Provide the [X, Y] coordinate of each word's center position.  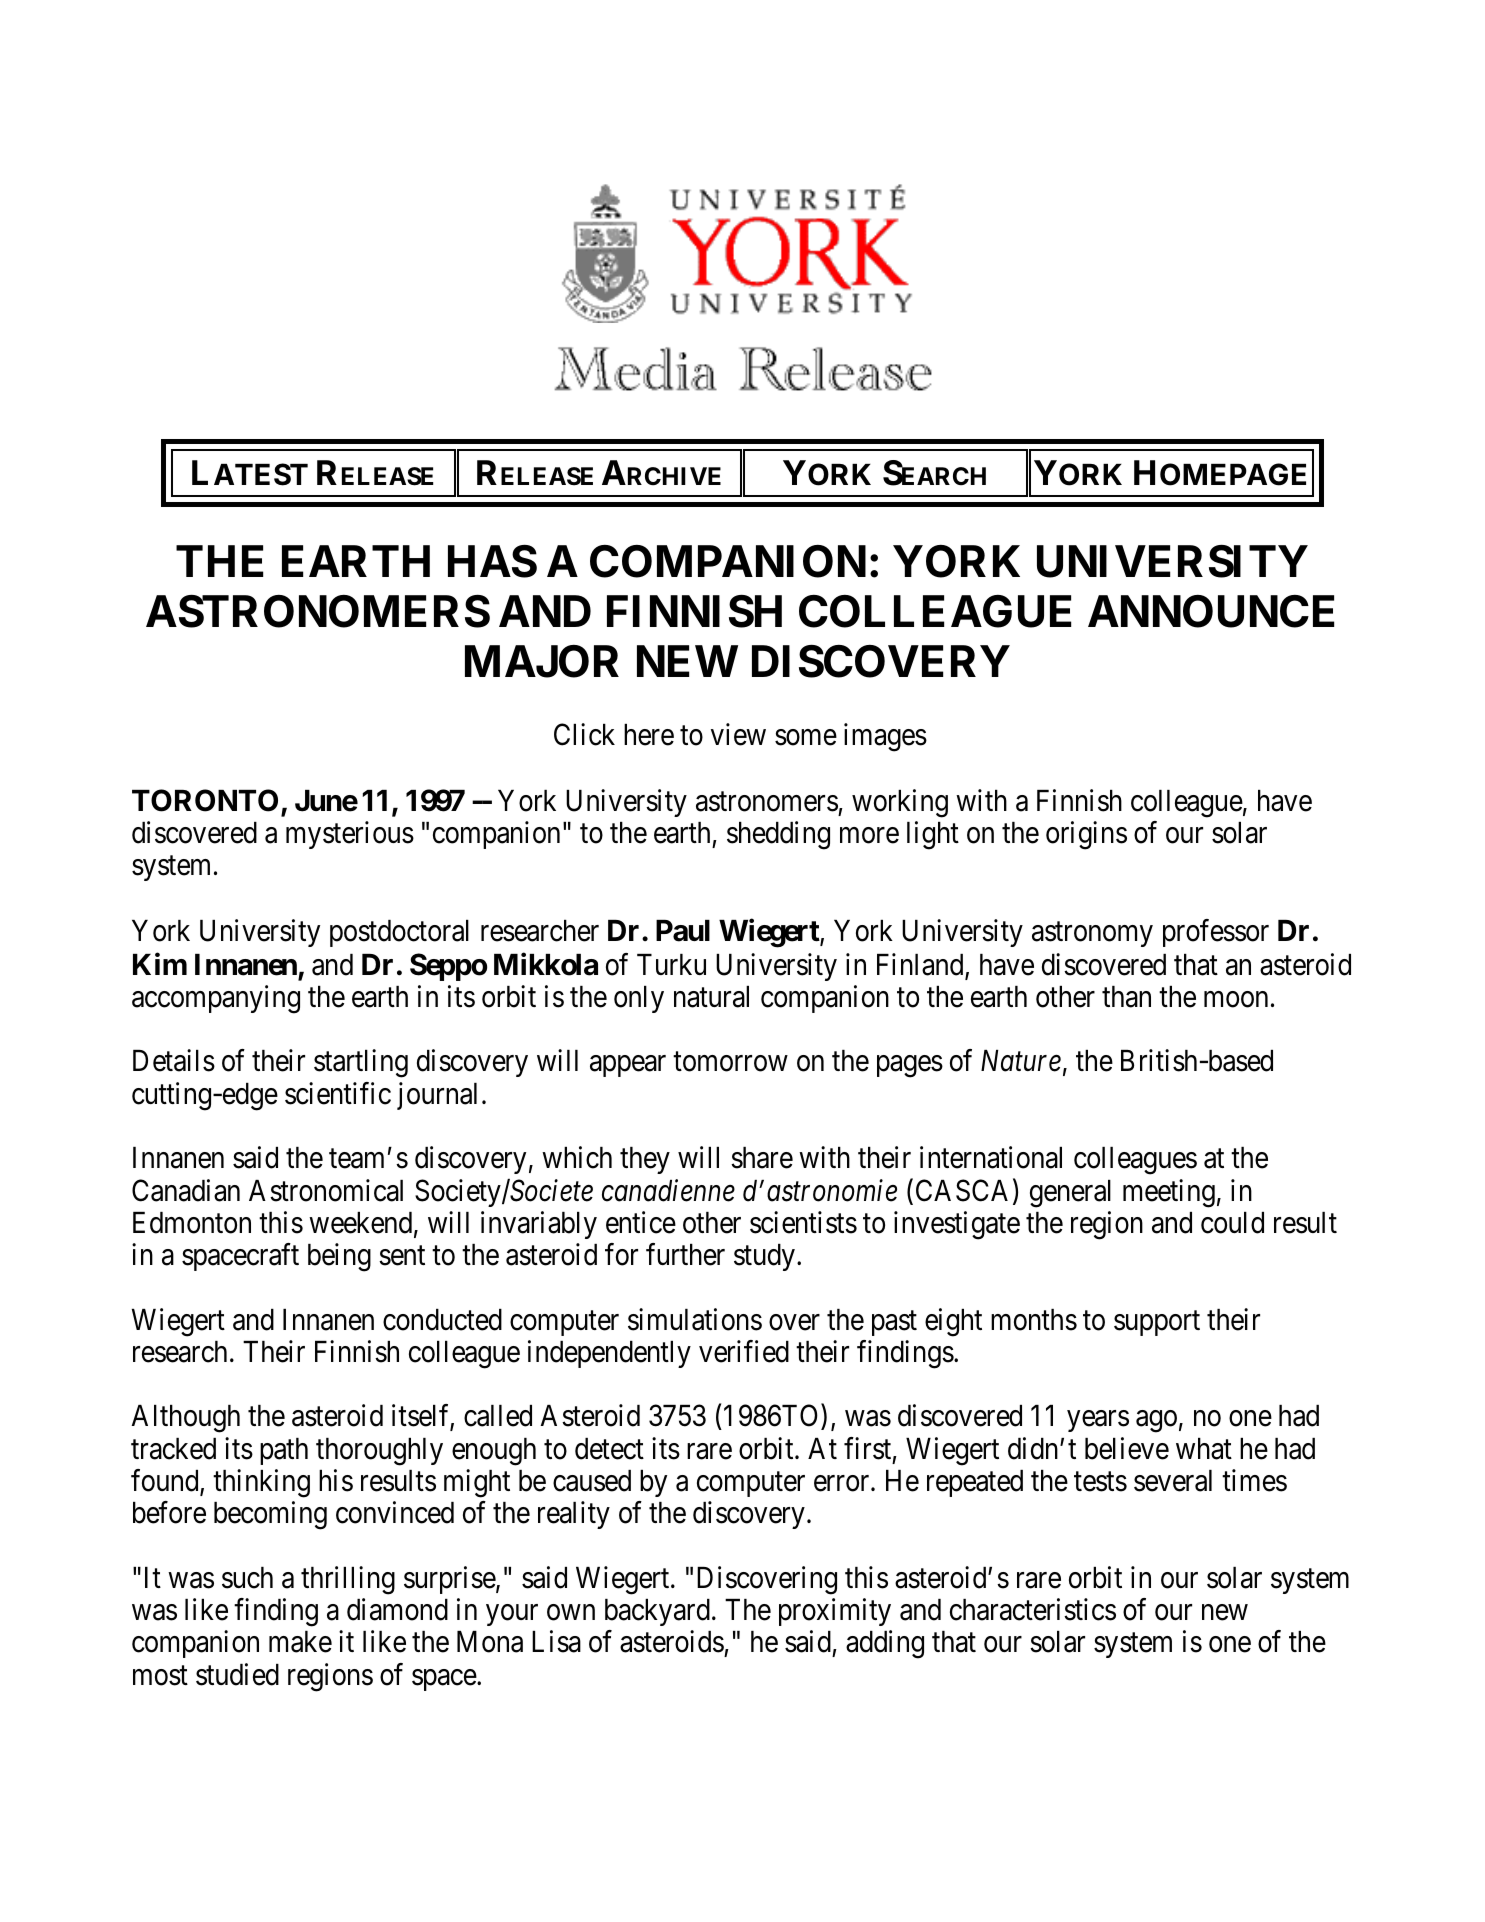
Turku [671, 964]
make [300, 1642]
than [1126, 997]
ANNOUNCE [1211, 611]
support [1157, 1323]
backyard [657, 1612]
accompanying [216, 999]
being [339, 1257]
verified [744, 1351]
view [738, 734]
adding [885, 1645]
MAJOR [542, 661]
